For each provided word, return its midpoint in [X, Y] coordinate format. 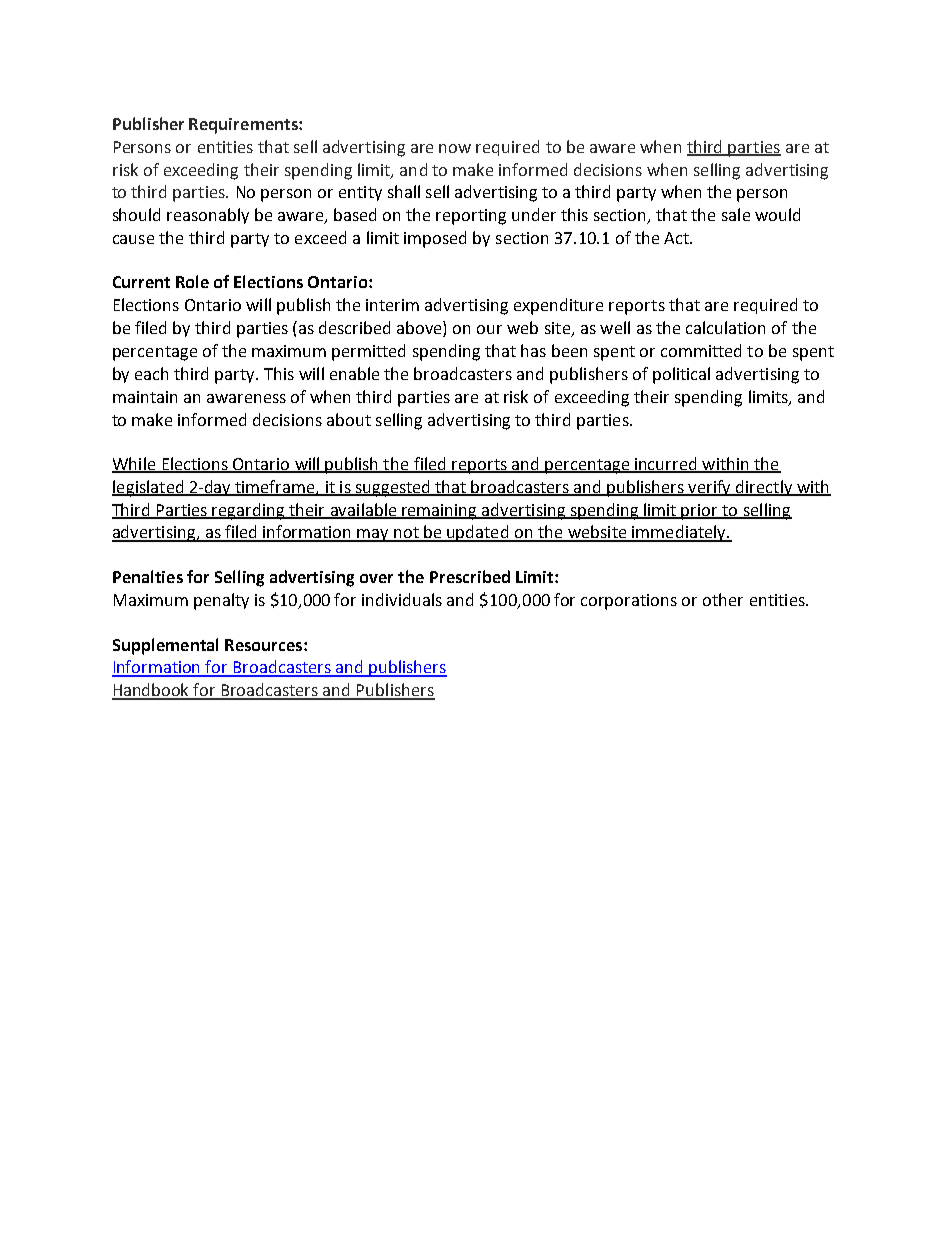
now [455, 148]
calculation [725, 327]
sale [736, 214]
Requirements [244, 126]
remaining [439, 512]
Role [192, 281]
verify [710, 488]
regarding [249, 511]
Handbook [152, 691]
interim [392, 305]
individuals [402, 599]
